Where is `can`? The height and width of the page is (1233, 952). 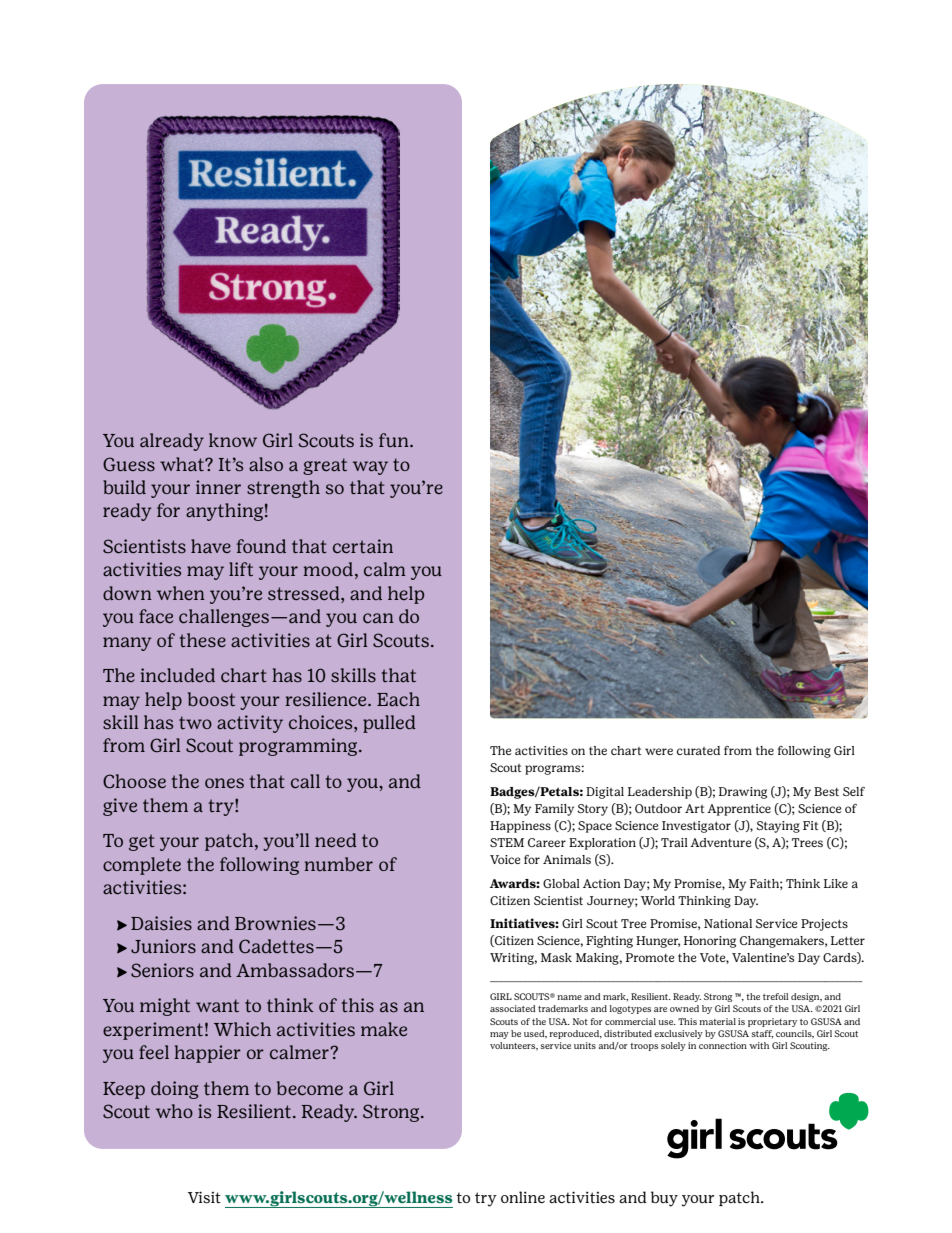
can is located at coordinates (378, 618).
